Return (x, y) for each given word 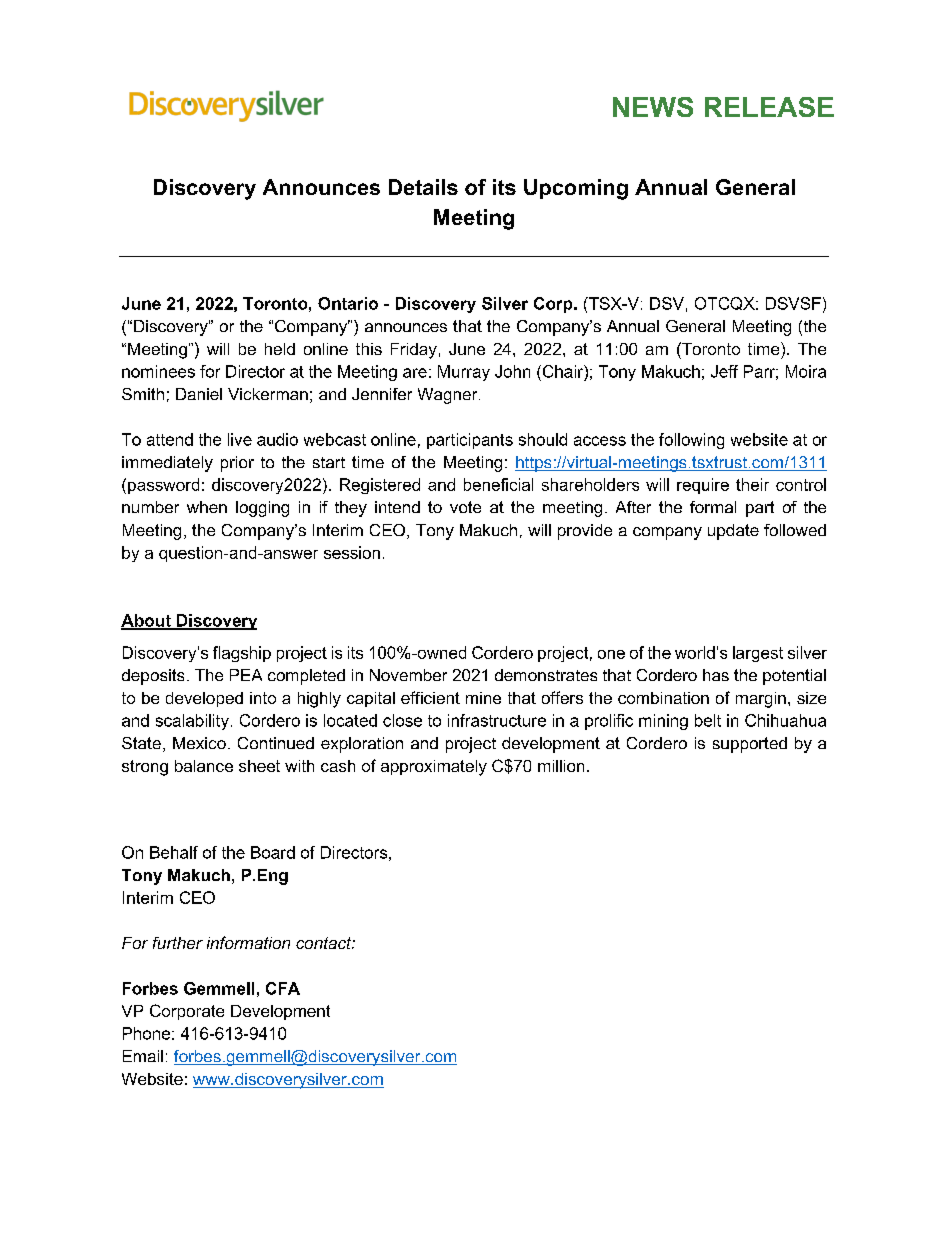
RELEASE (769, 107)
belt (708, 720)
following (691, 441)
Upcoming (576, 189)
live (240, 439)
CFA (283, 988)
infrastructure (497, 720)
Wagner (449, 396)
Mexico (199, 743)
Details (423, 187)
